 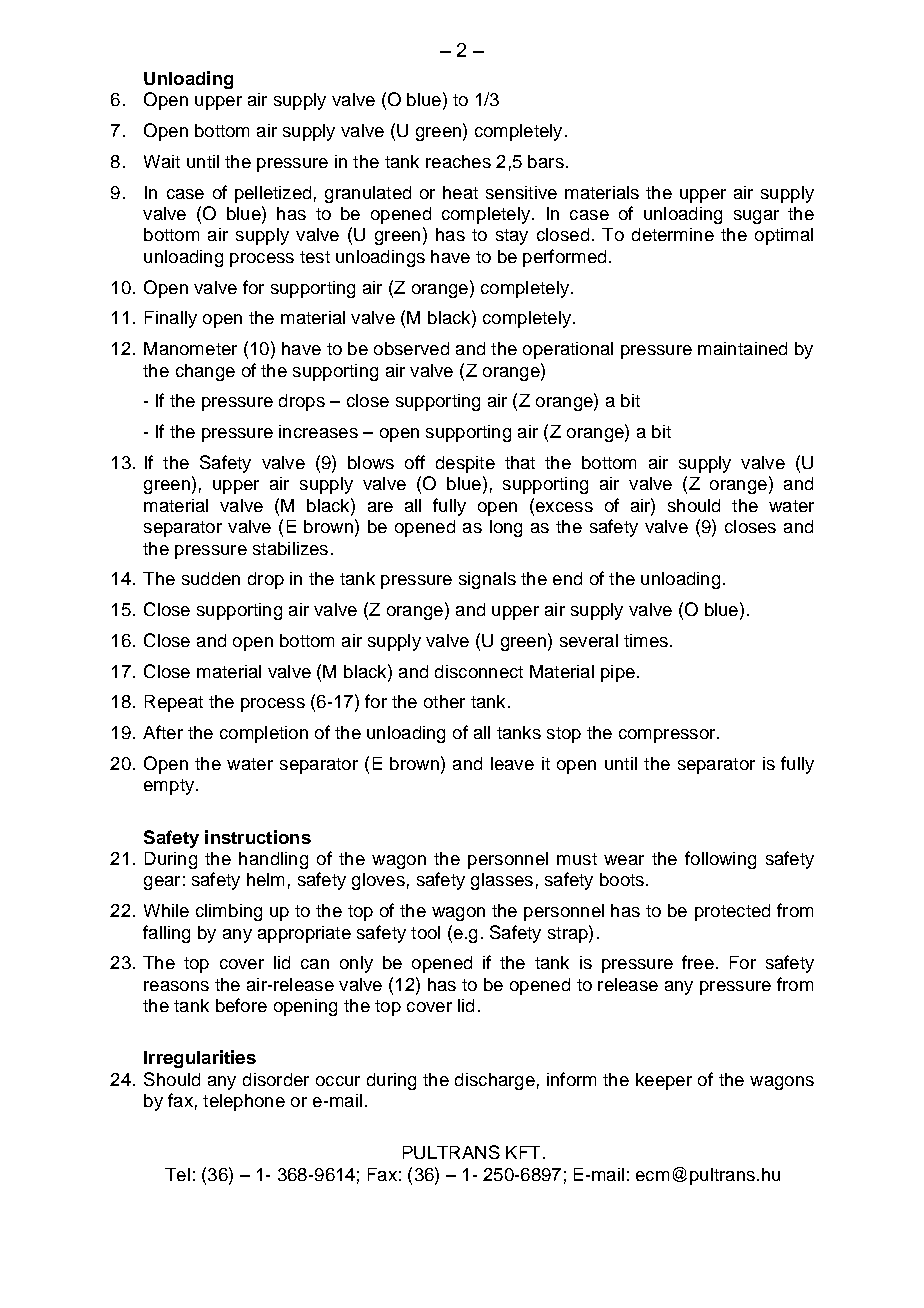 I want to click on times, so click(x=646, y=640).
